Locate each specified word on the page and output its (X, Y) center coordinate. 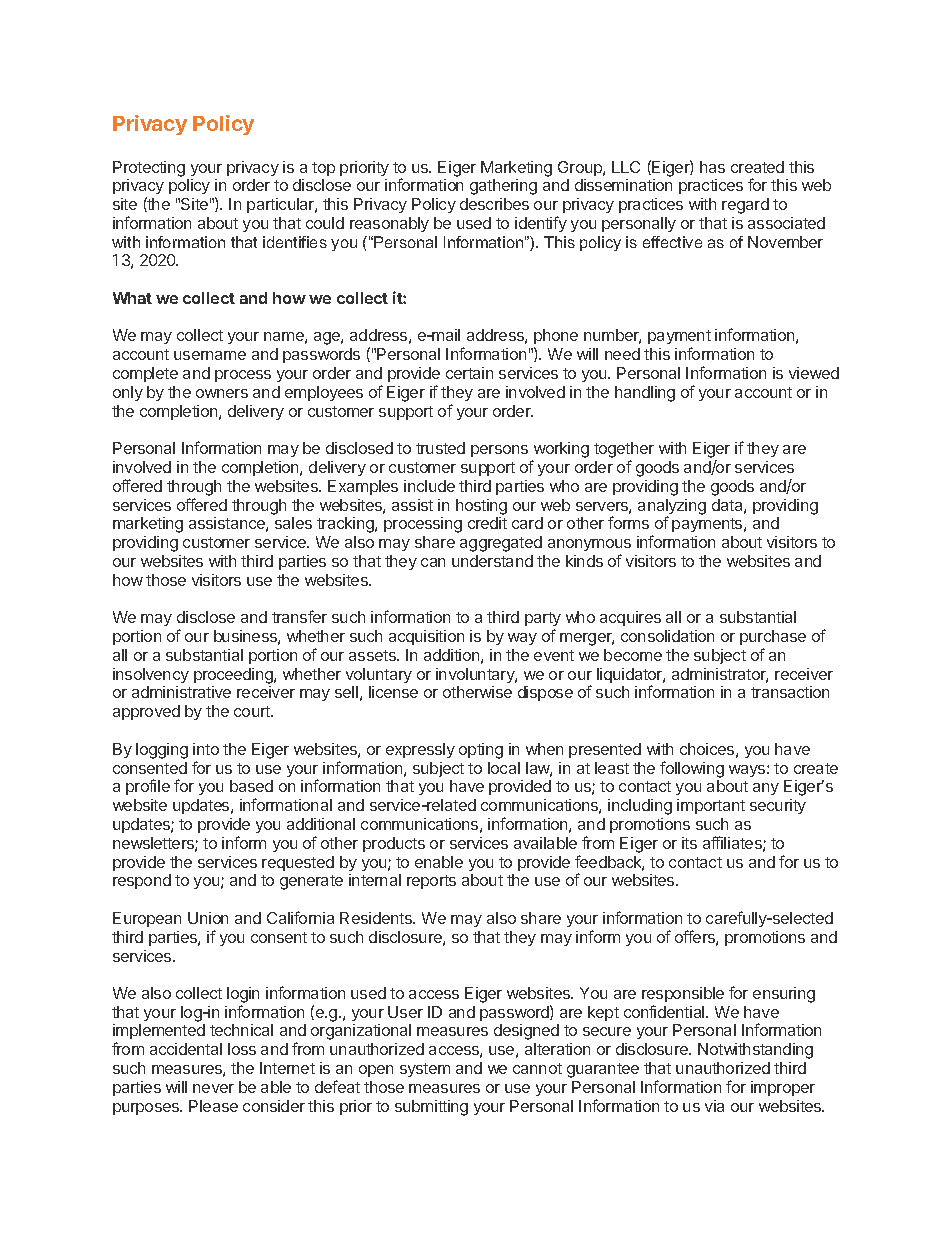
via (714, 1106)
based (251, 786)
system (425, 1070)
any (766, 789)
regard (745, 206)
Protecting (149, 169)
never (213, 1088)
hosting (481, 507)
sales (293, 523)
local (504, 768)
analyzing (672, 508)
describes (494, 204)
